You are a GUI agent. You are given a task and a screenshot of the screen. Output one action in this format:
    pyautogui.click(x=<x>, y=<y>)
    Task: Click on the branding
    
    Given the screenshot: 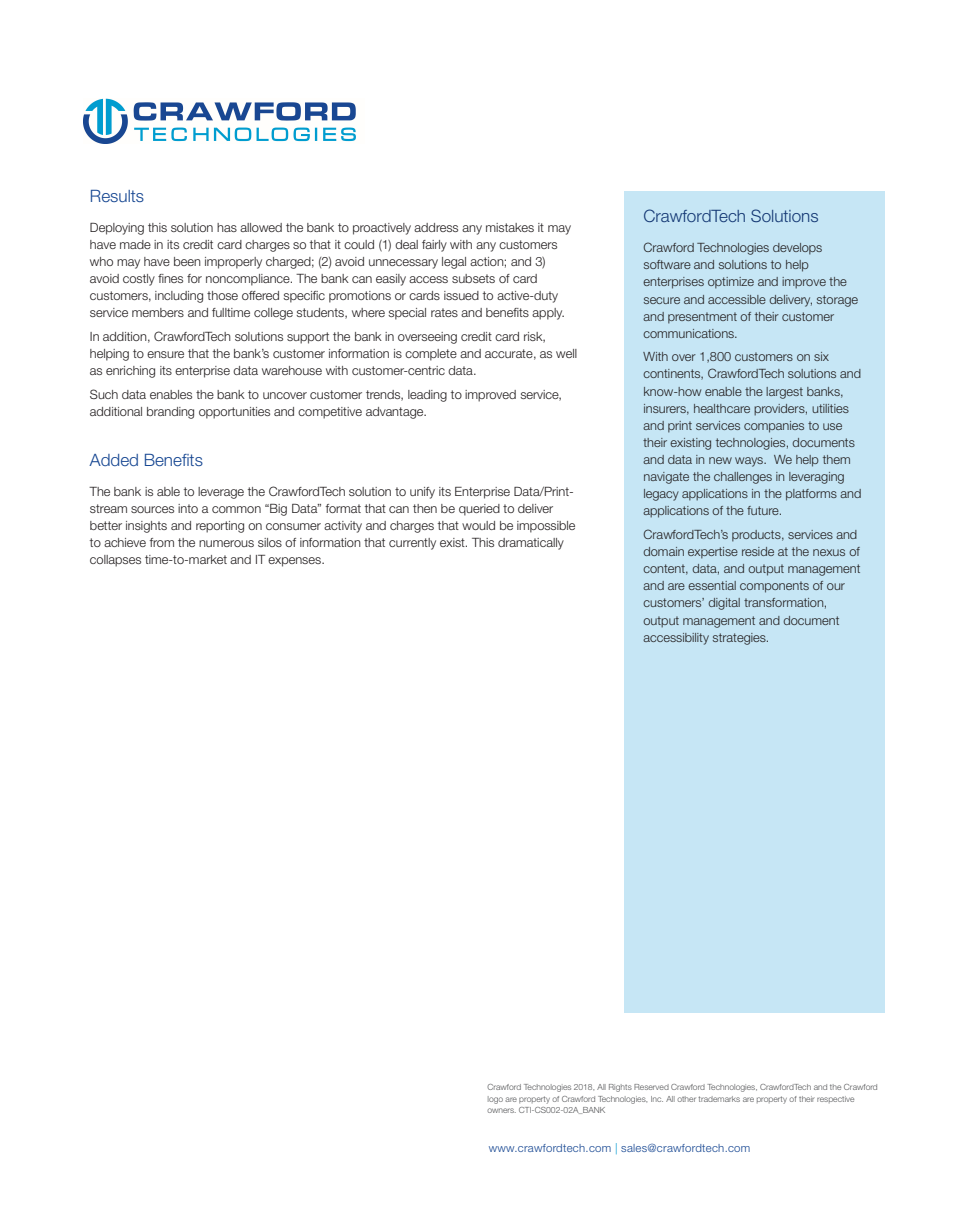 What is the action you would take?
    pyautogui.click(x=170, y=413)
